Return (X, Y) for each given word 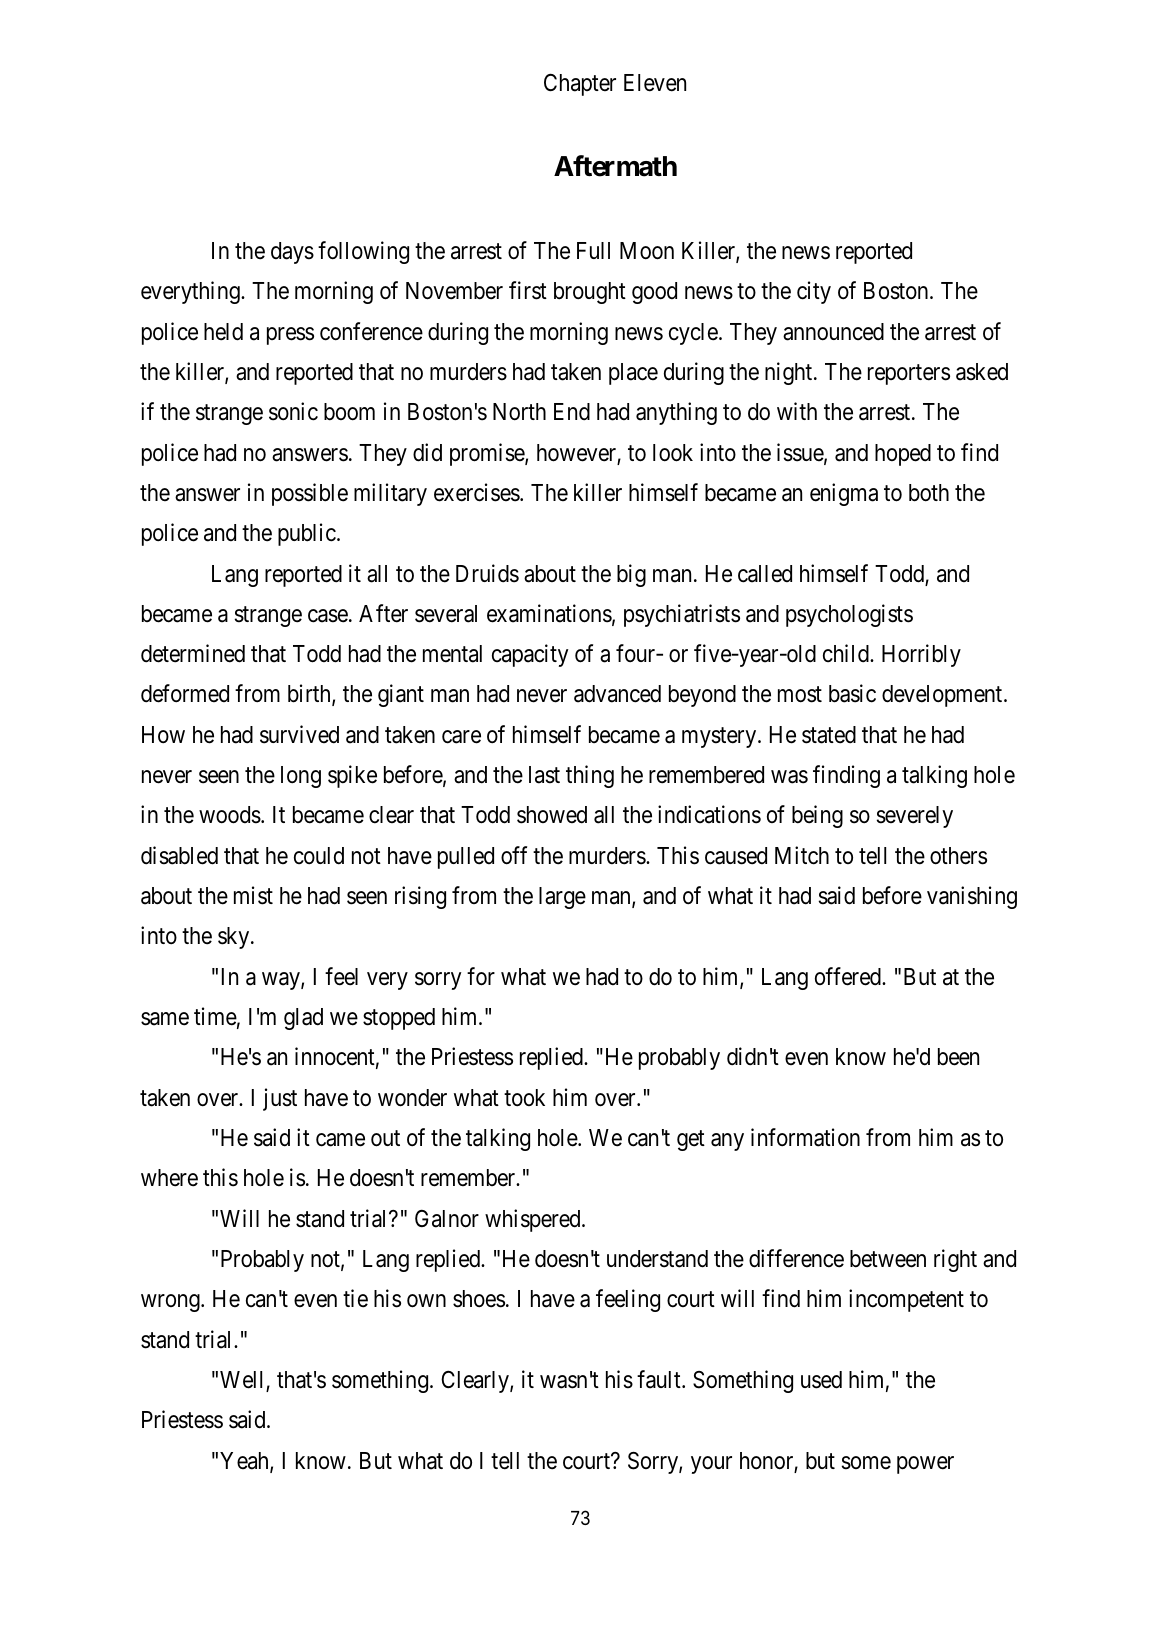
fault (660, 1379)
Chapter (580, 84)
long (301, 777)
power (925, 1465)
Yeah (245, 1462)
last (544, 775)
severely (914, 817)
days (292, 253)
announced (833, 332)
